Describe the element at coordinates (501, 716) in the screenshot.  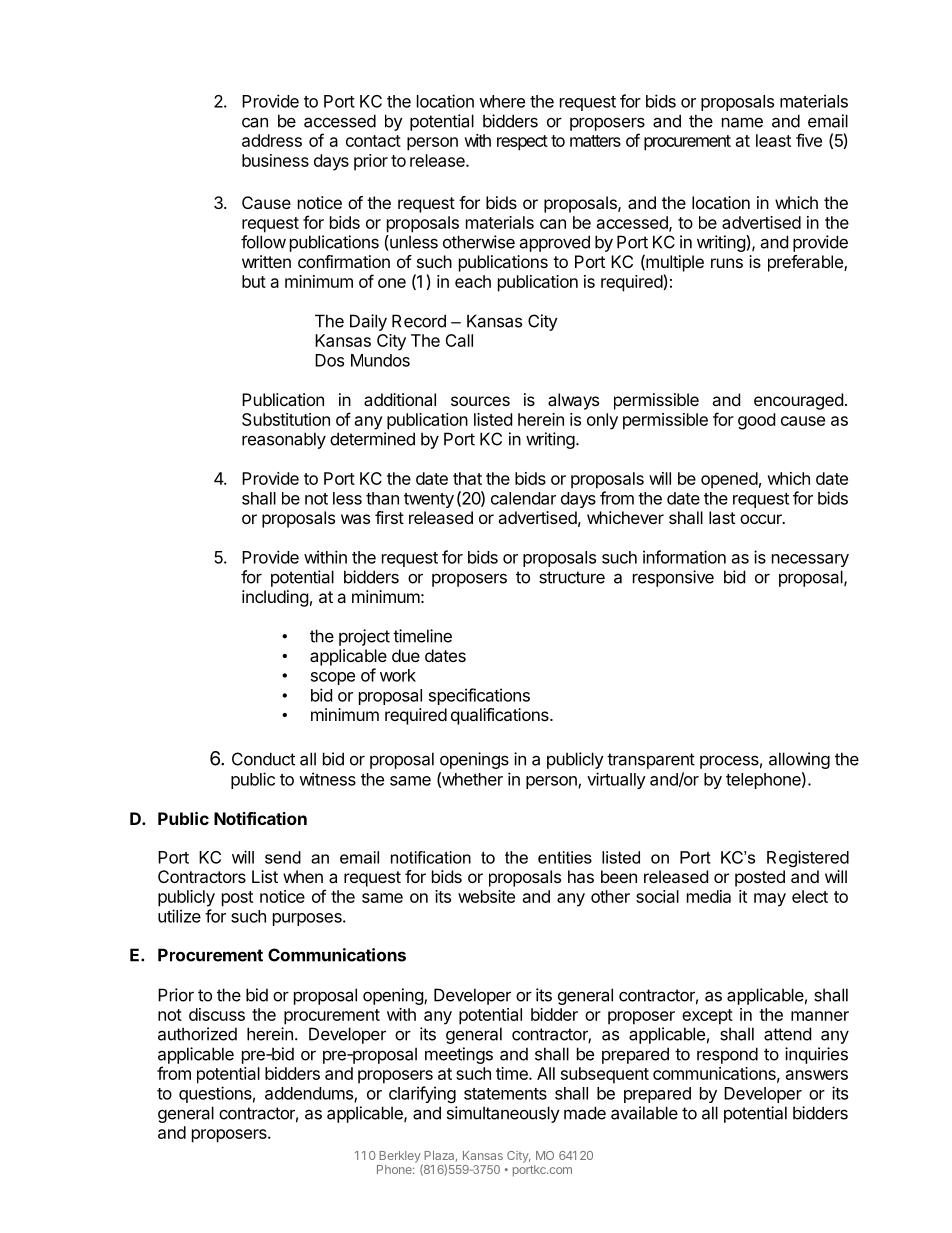
I see `qualifications` at that location.
